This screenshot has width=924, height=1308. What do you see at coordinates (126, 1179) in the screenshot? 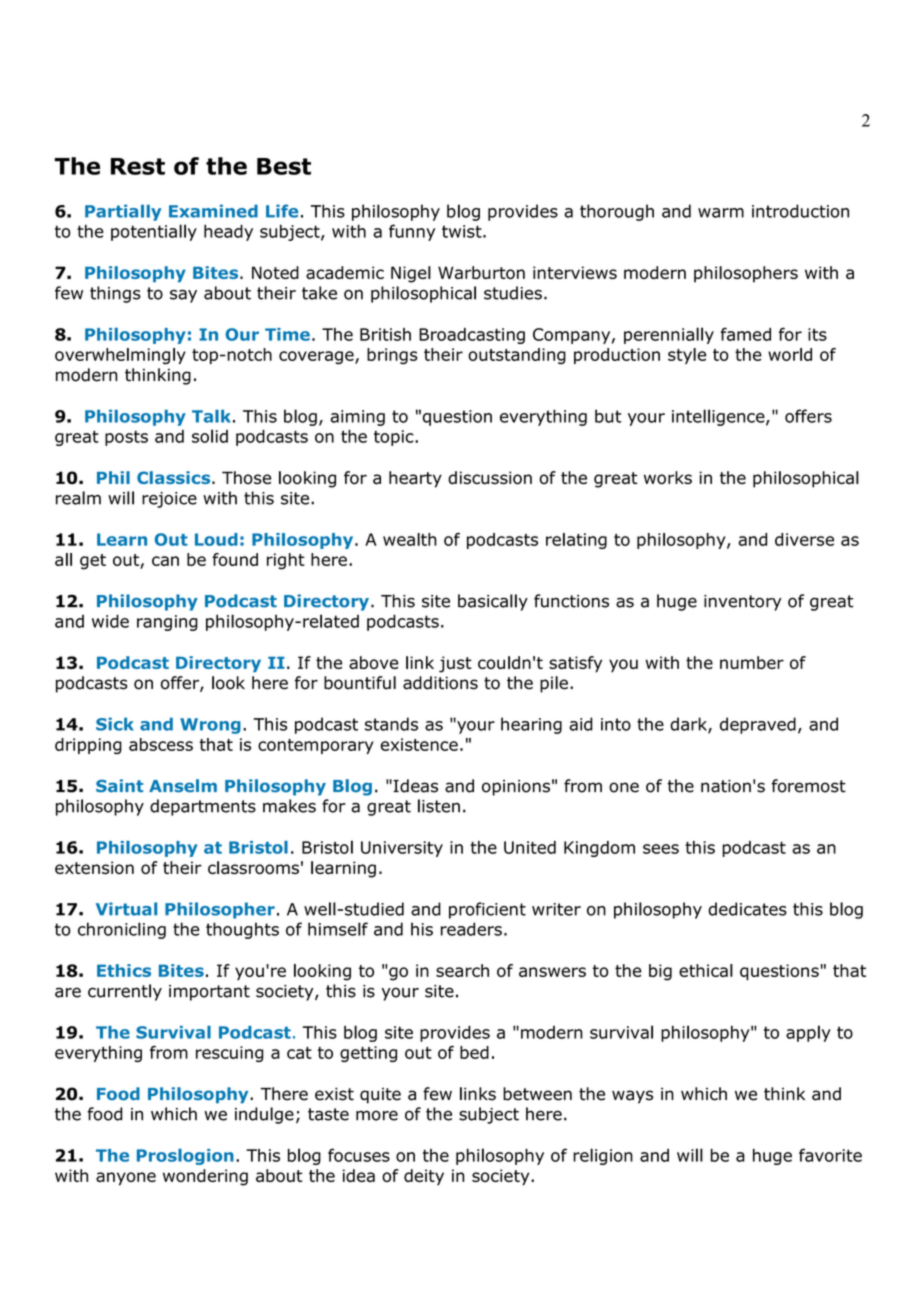
I see `anyone` at bounding box center [126, 1179].
